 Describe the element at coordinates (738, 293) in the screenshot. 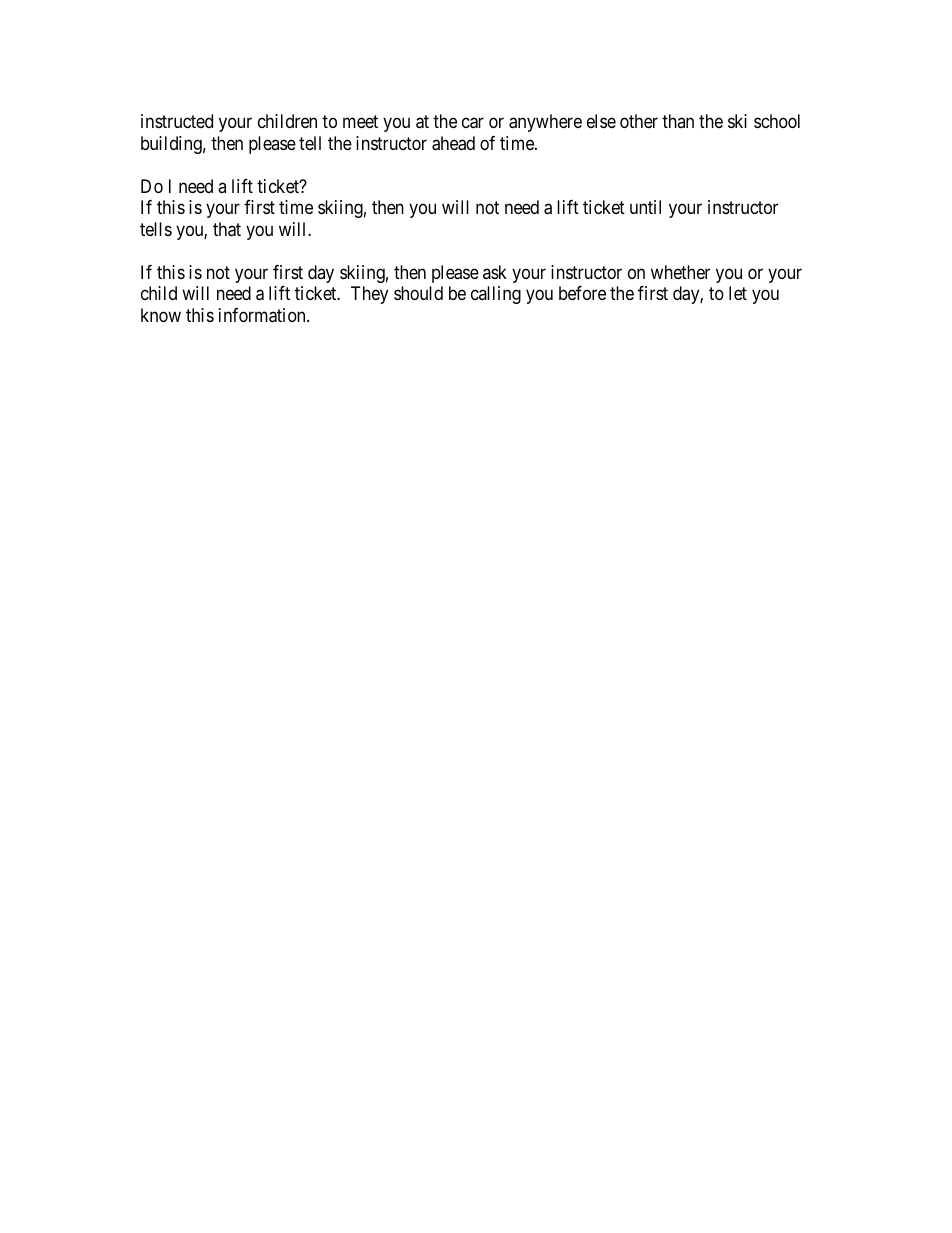

I see `let` at that location.
